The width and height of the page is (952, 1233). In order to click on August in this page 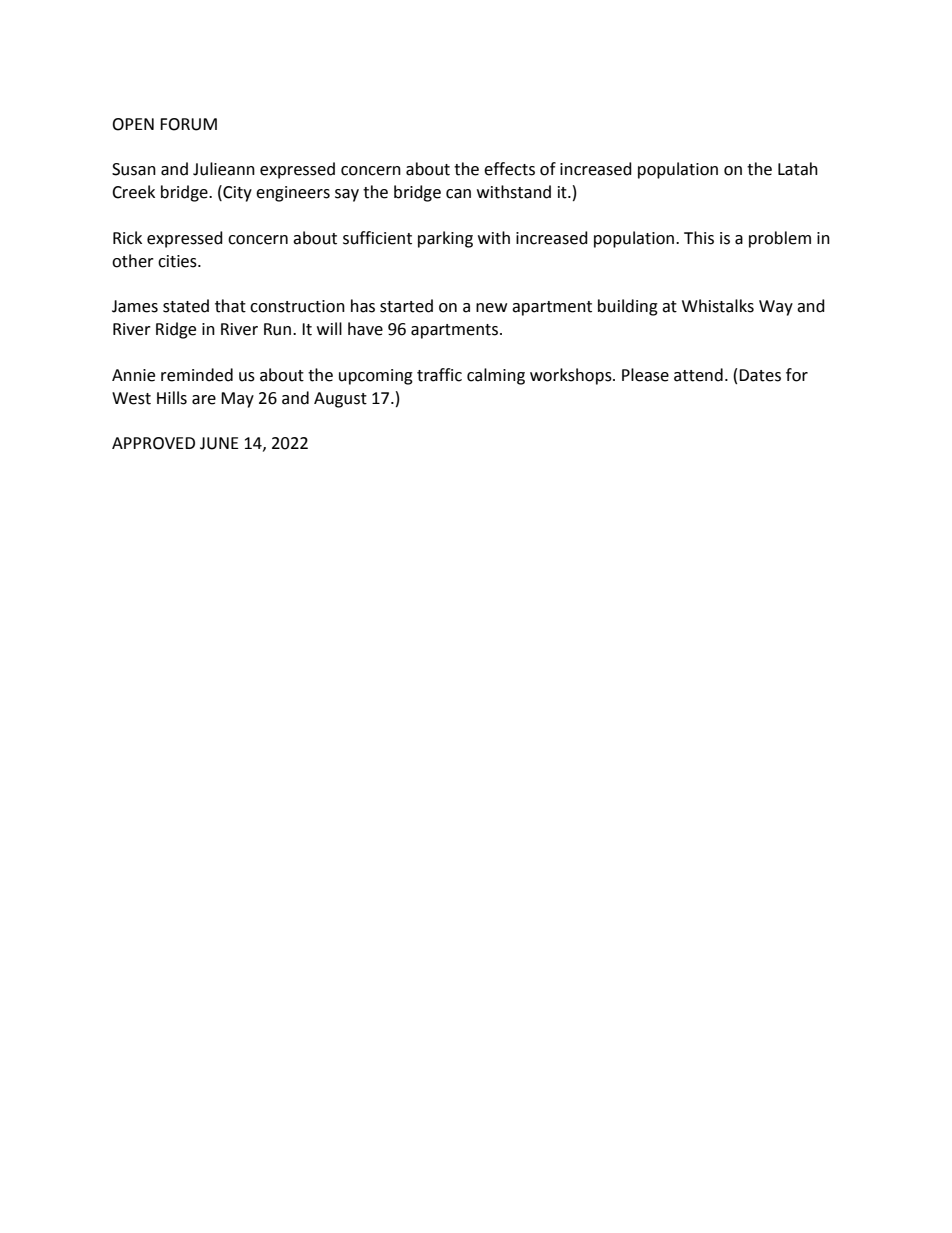, I will do `click(340, 400)`.
